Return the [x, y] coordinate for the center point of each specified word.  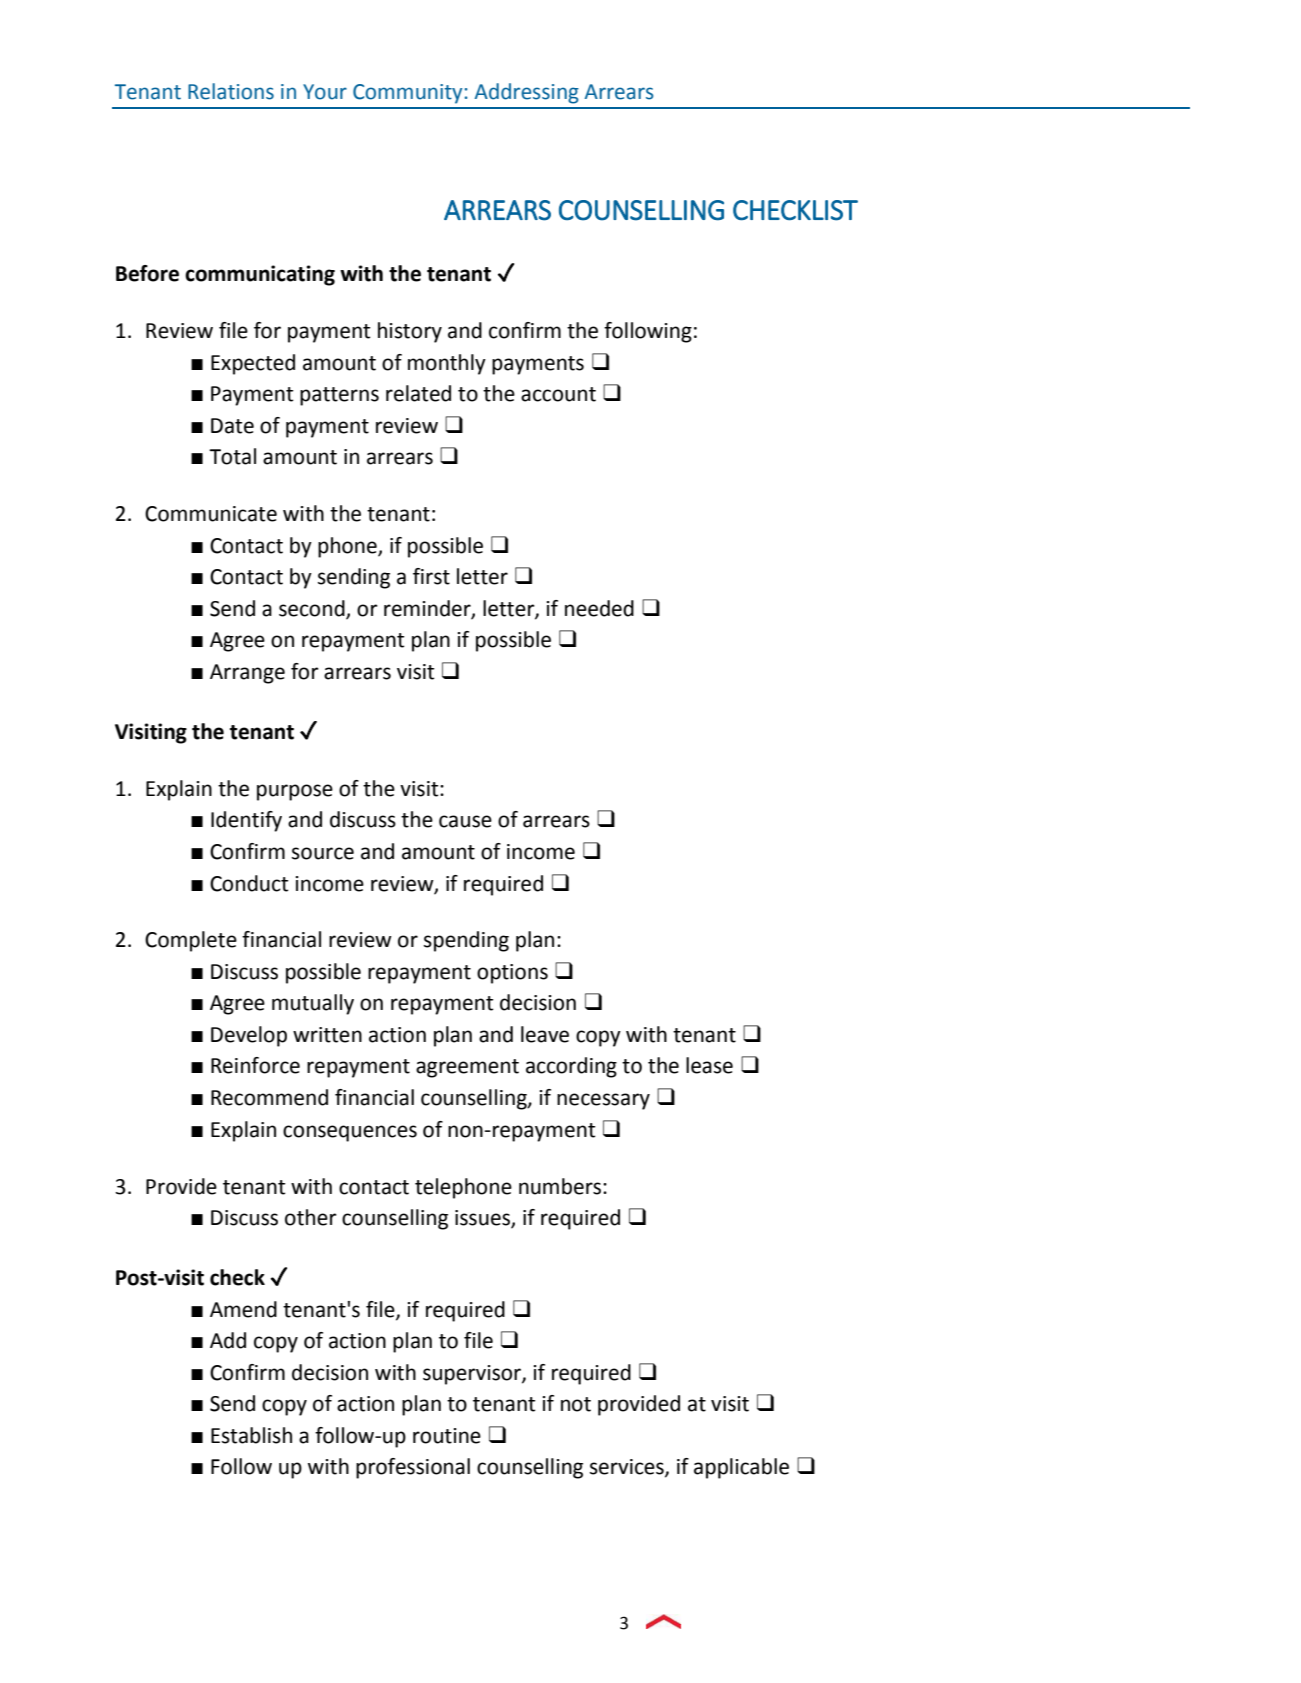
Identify [246, 821]
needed [599, 608]
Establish [251, 1435]
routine [447, 1436]
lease [709, 1065]
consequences [350, 1133]
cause [465, 821]
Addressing [527, 93]
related [418, 393]
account [558, 394]
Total [232, 456]
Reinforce [255, 1065]
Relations [231, 91]
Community [407, 94]
